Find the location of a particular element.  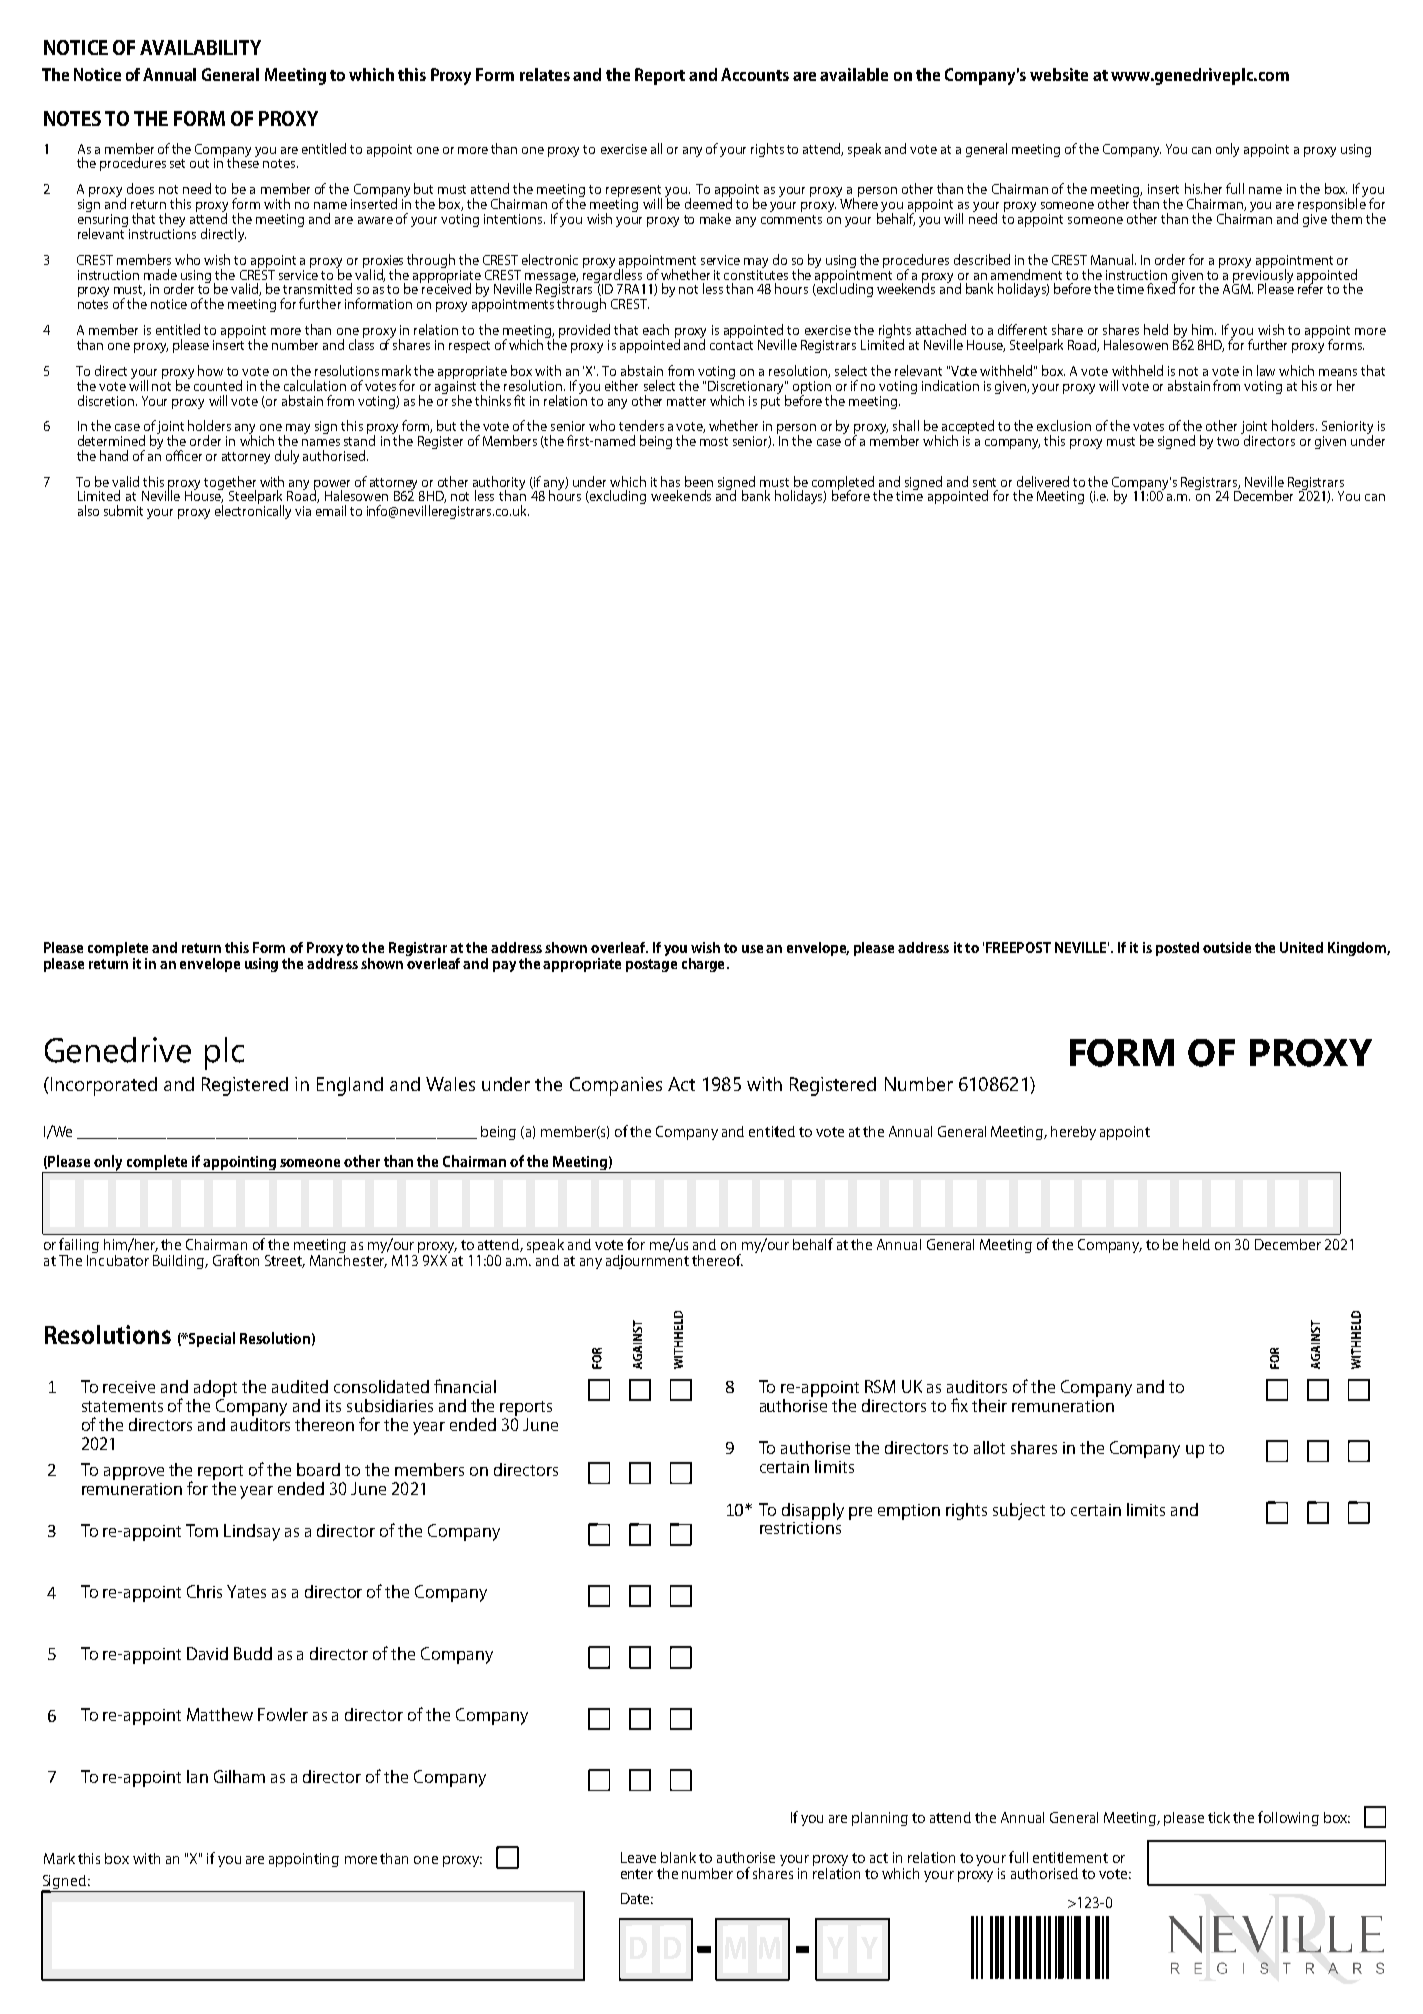

blank is located at coordinates (678, 1857).
